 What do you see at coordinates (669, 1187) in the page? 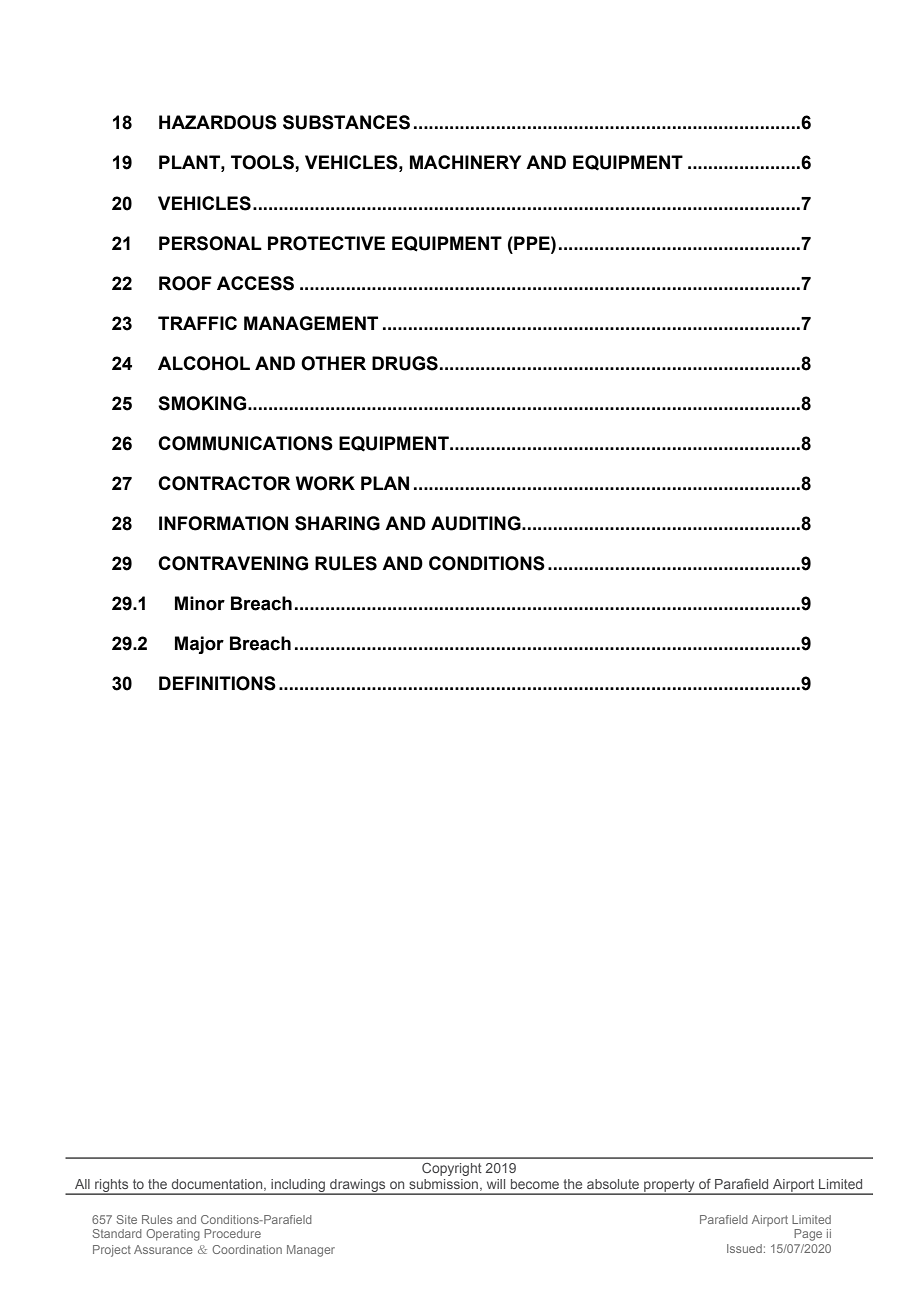
I see `property` at bounding box center [669, 1187].
